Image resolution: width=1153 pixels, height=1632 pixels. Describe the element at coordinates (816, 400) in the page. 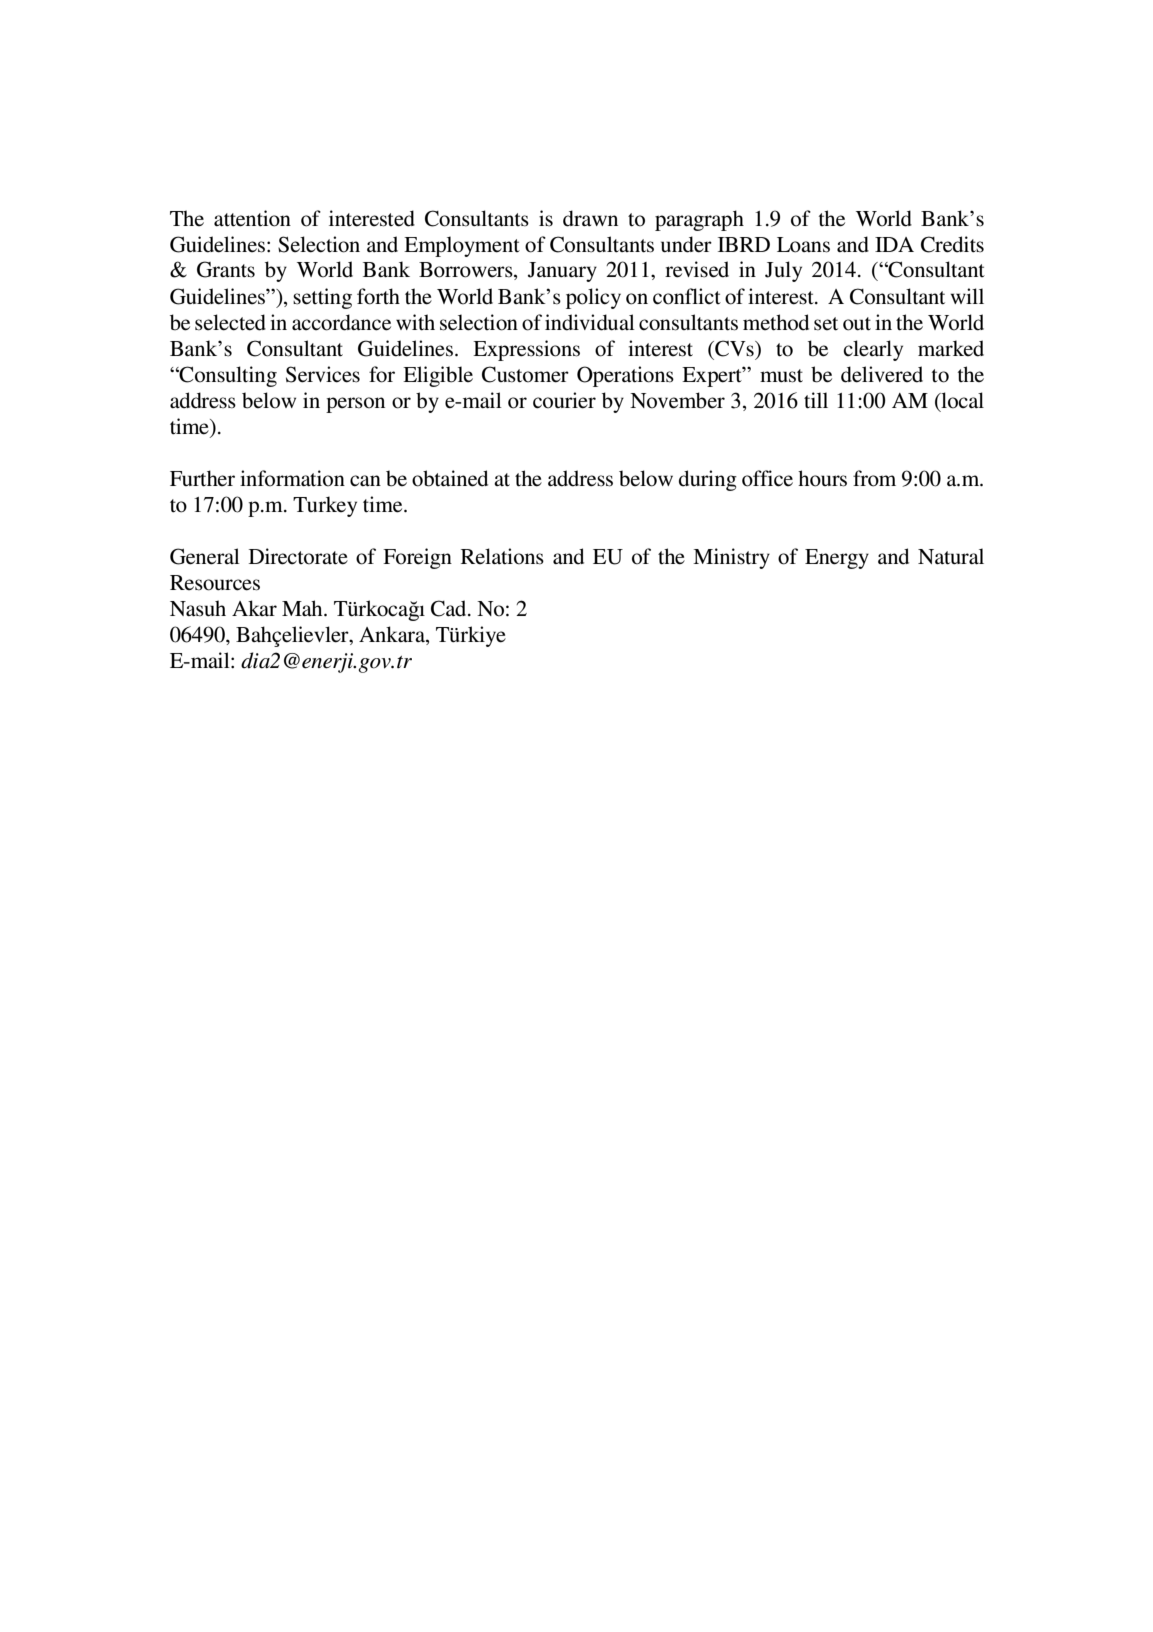

I see `till` at that location.
